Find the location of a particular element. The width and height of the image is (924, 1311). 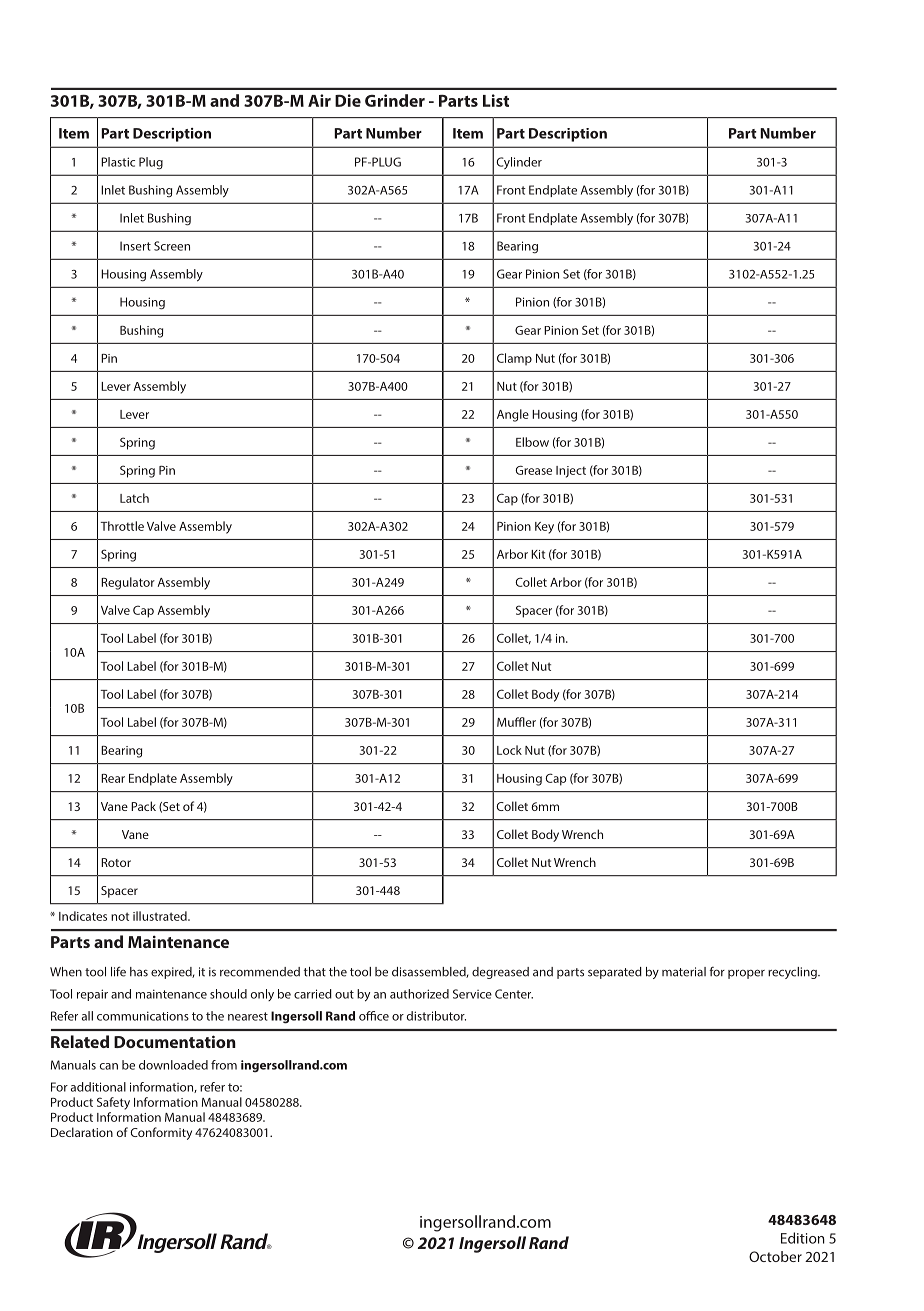

Grinder is located at coordinates (395, 100).
